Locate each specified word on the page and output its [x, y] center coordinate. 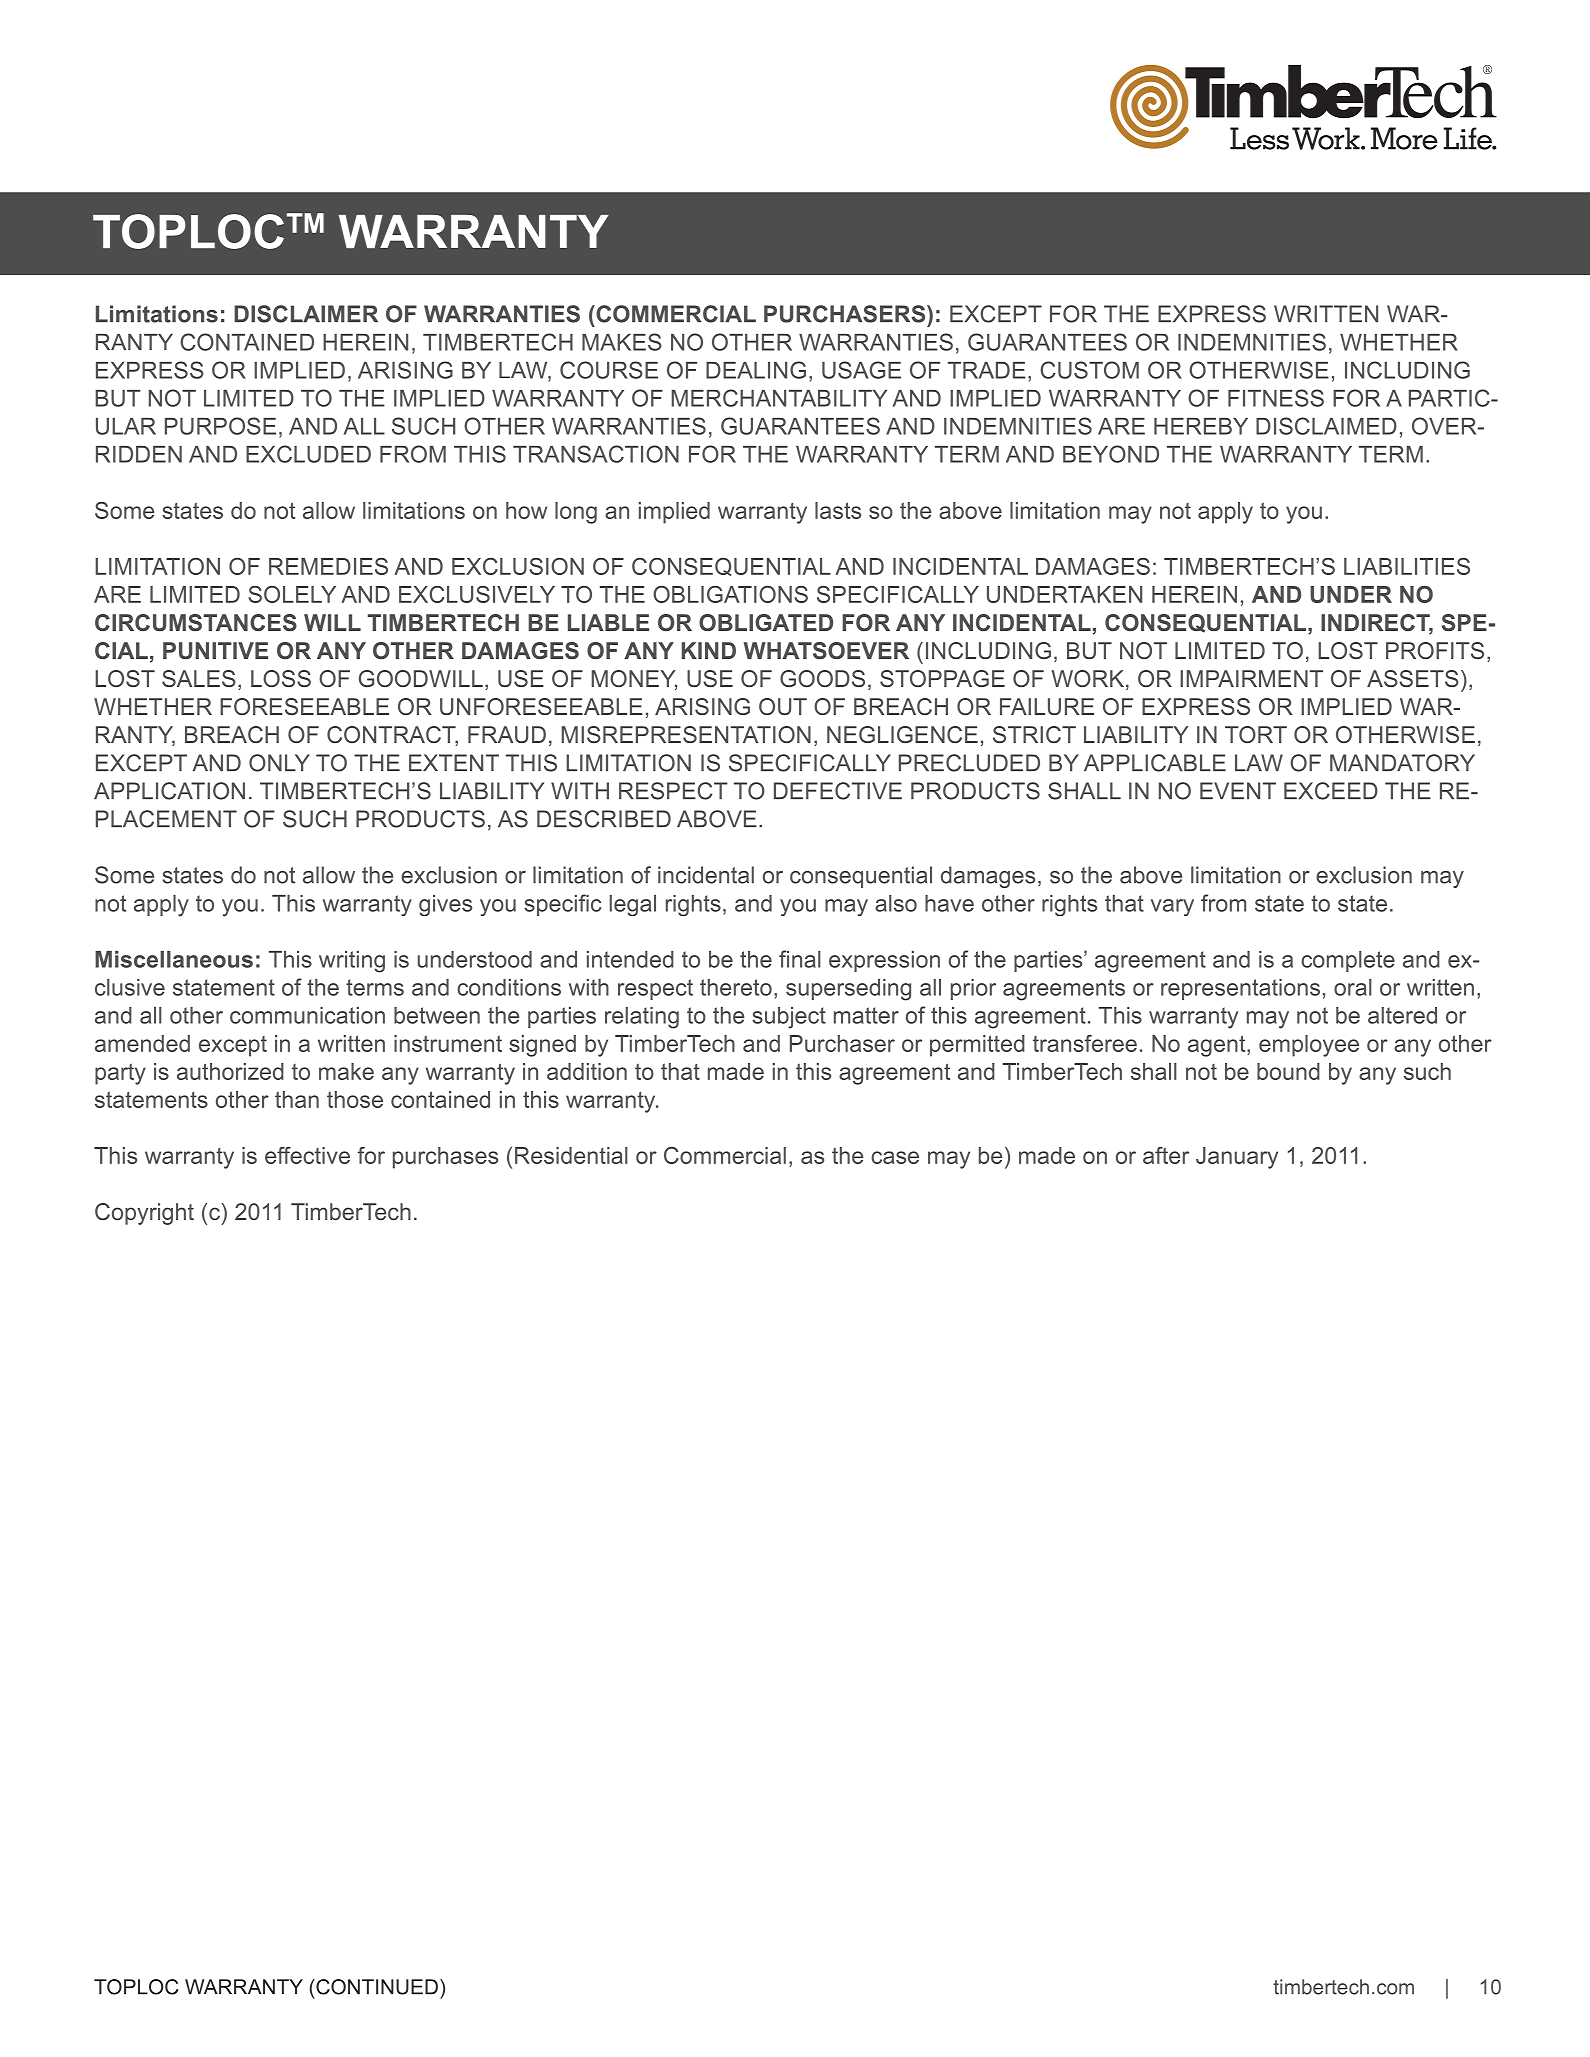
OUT [783, 706]
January [1237, 1158]
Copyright [144, 1214]
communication [307, 1015]
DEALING [756, 370]
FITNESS [1276, 398]
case [895, 1157]
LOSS [281, 678]
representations [1240, 989]
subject [789, 1018]
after [1166, 1155]
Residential [571, 1155]
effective [307, 1155]
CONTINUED [376, 1987]
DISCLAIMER [306, 314]
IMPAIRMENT [1251, 678]
